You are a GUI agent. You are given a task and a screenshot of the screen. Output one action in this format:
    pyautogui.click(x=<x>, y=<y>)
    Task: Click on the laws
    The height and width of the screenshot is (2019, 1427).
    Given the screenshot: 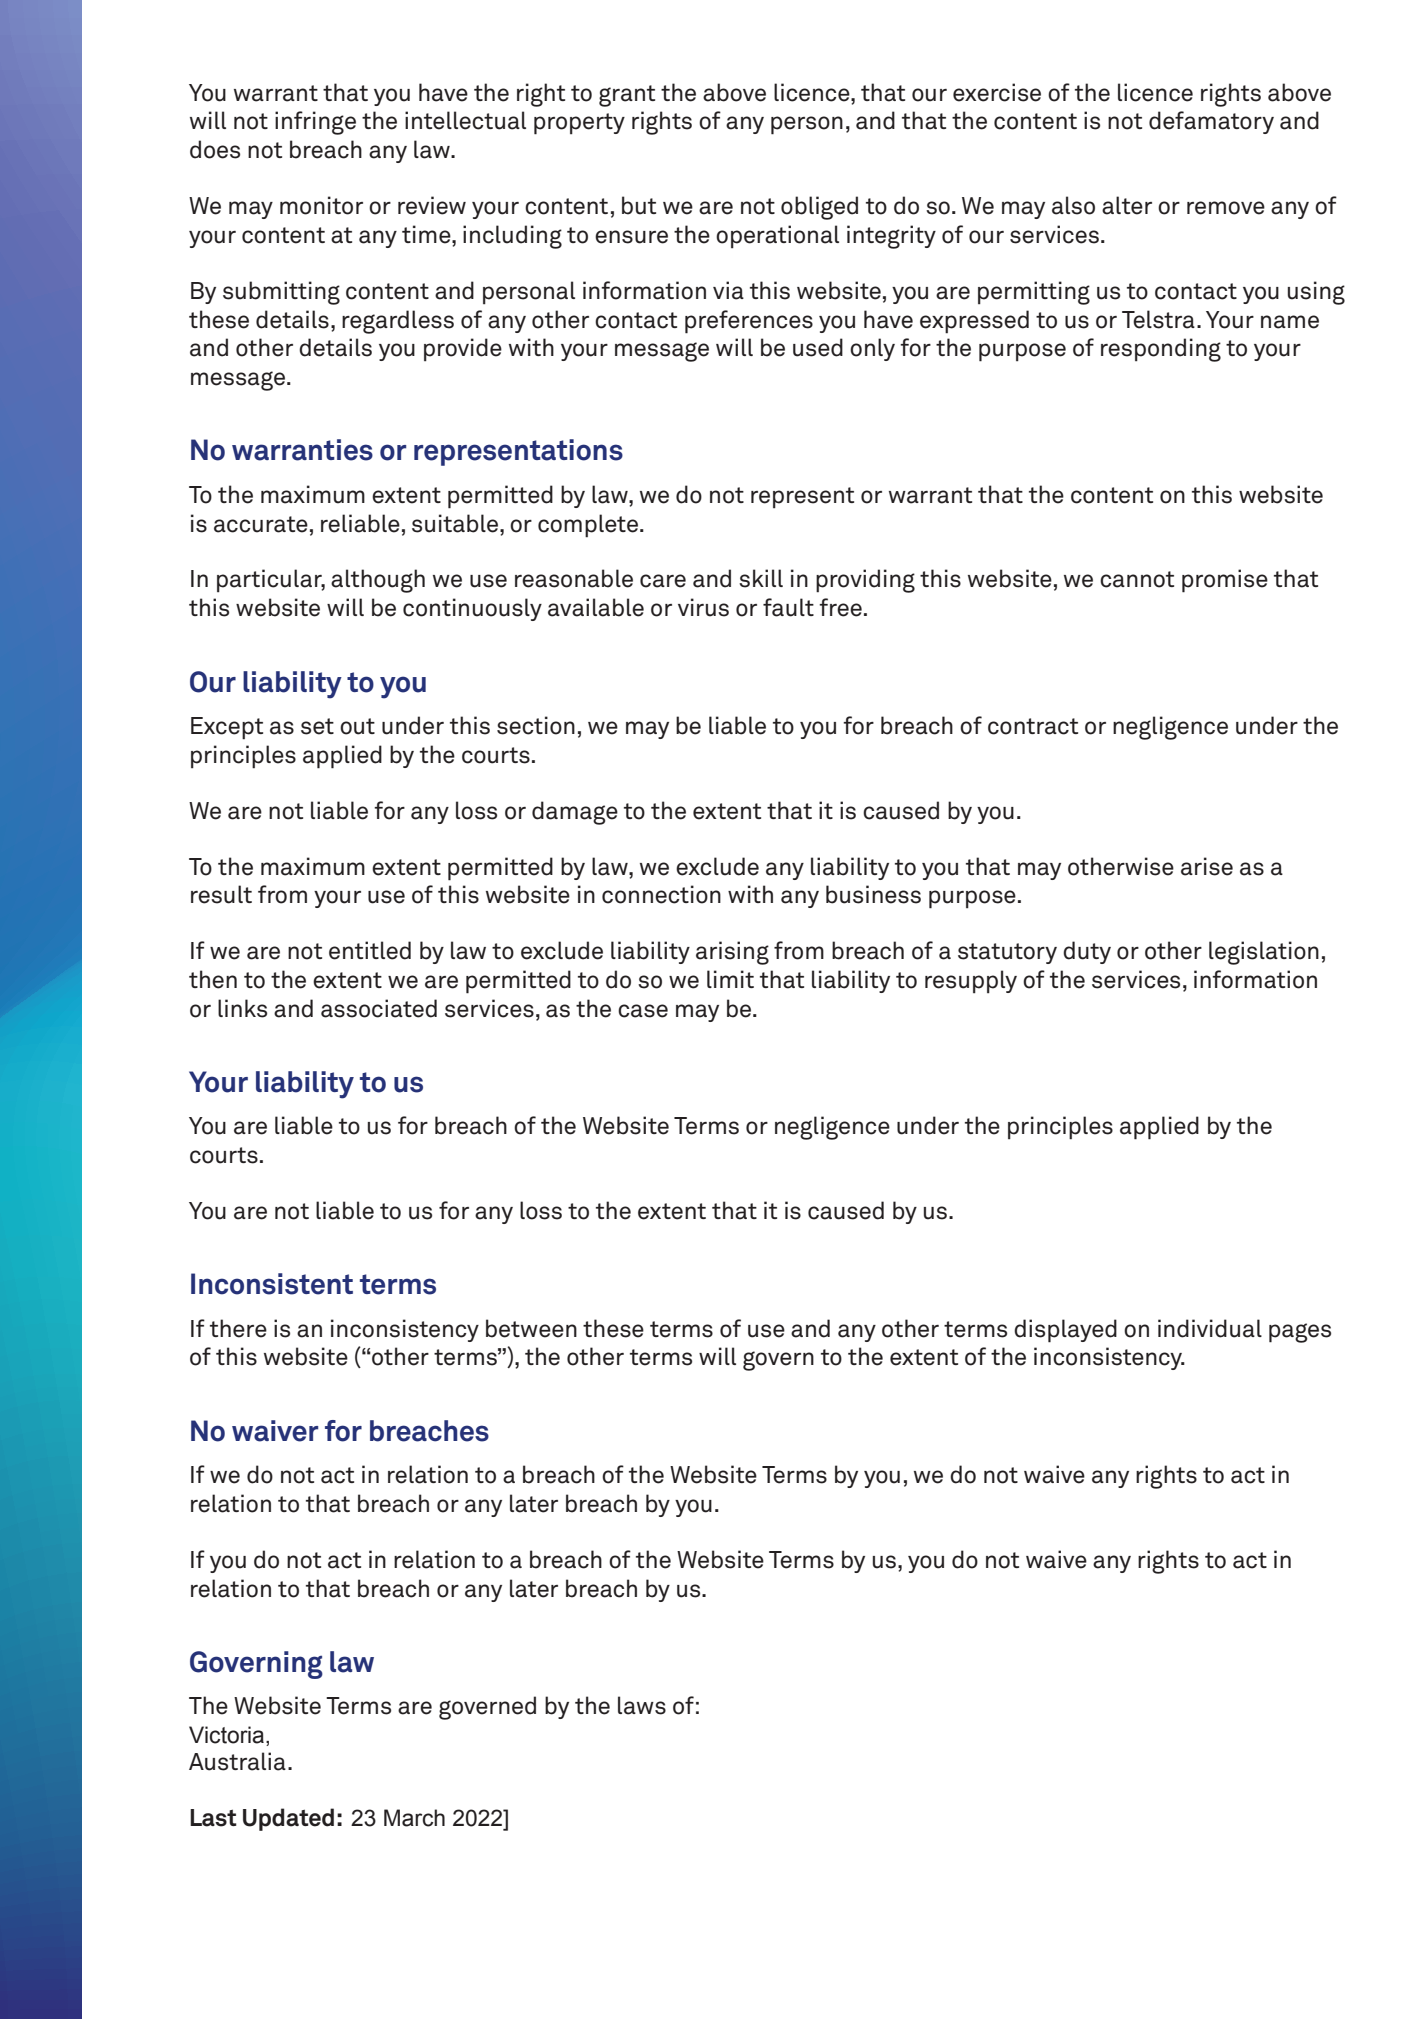 What is the action you would take?
    pyautogui.click(x=642, y=1705)
